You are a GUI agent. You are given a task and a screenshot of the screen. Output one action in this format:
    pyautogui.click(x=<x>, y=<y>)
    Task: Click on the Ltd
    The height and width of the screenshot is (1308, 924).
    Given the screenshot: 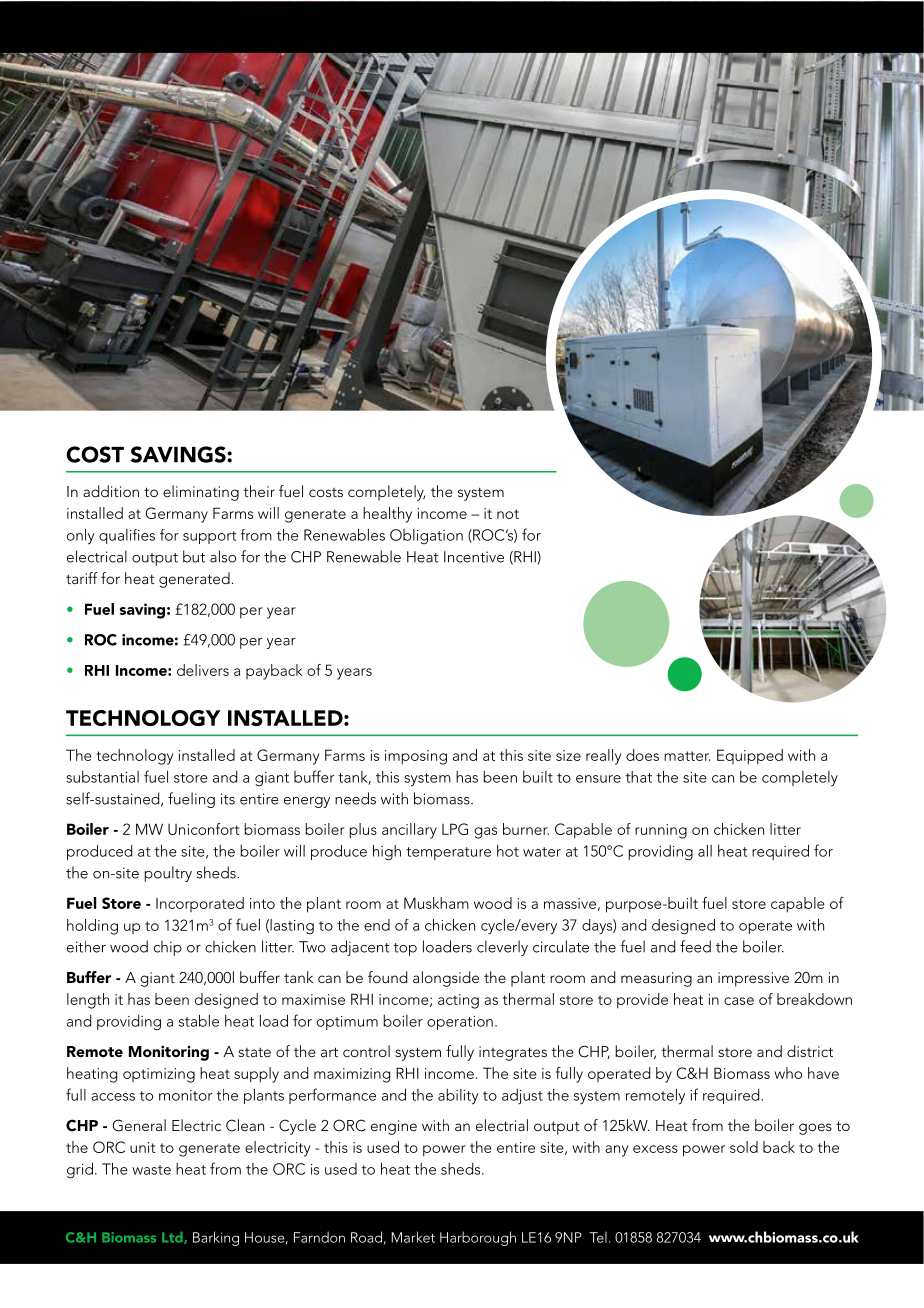 What is the action you would take?
    pyautogui.click(x=173, y=1238)
